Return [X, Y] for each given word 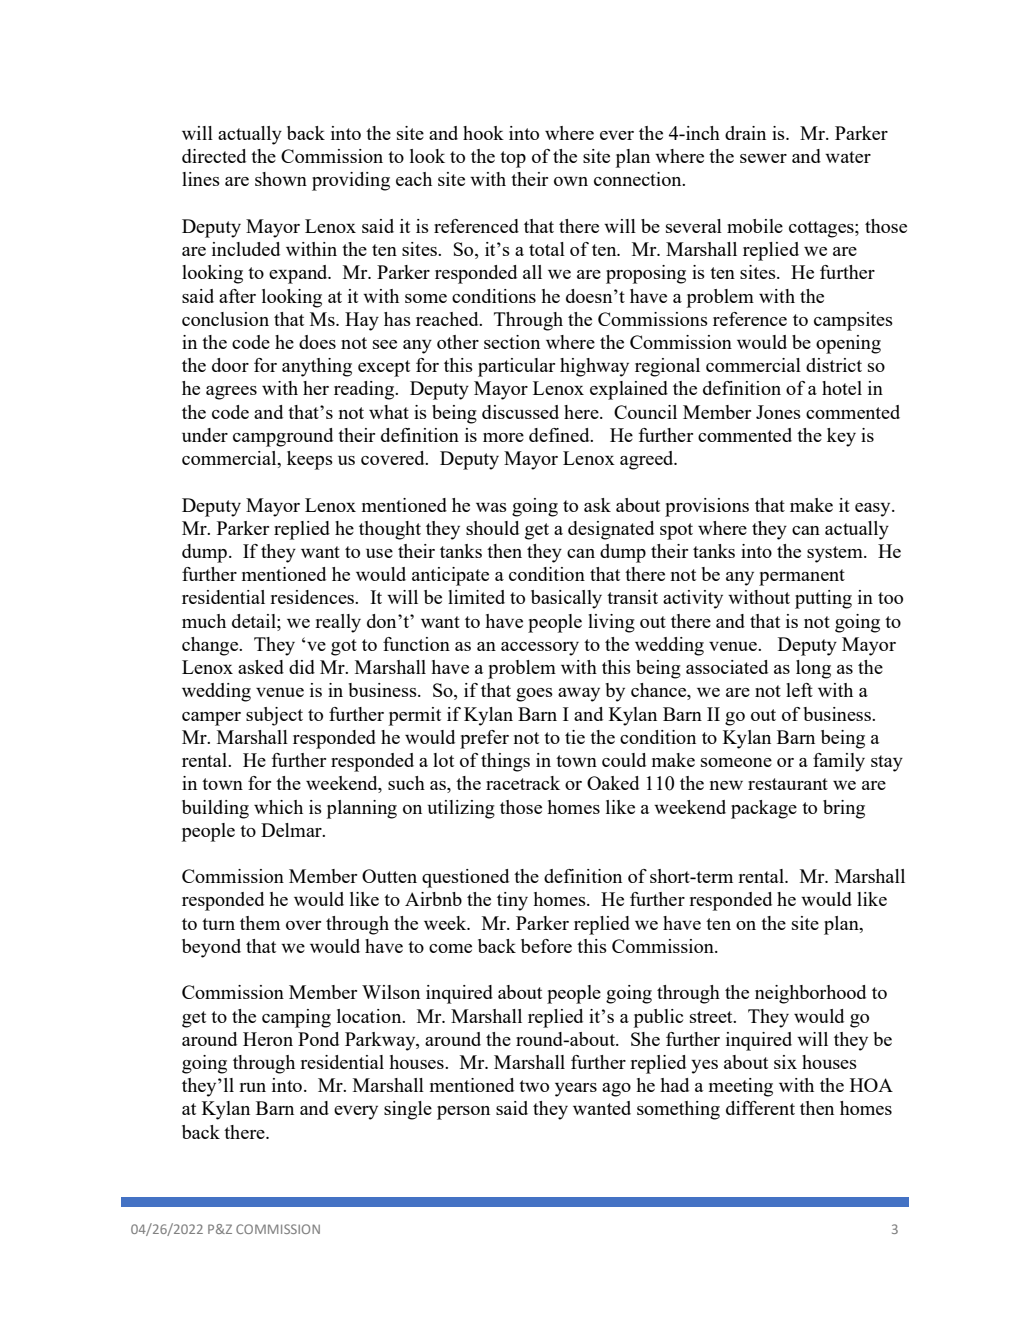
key [841, 437]
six [785, 1062]
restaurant [788, 784]
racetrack [523, 783]
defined [560, 435]
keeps [310, 460]
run [252, 1087]
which [278, 807]
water [848, 157]
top [513, 159]
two [534, 1086]
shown [281, 179]
